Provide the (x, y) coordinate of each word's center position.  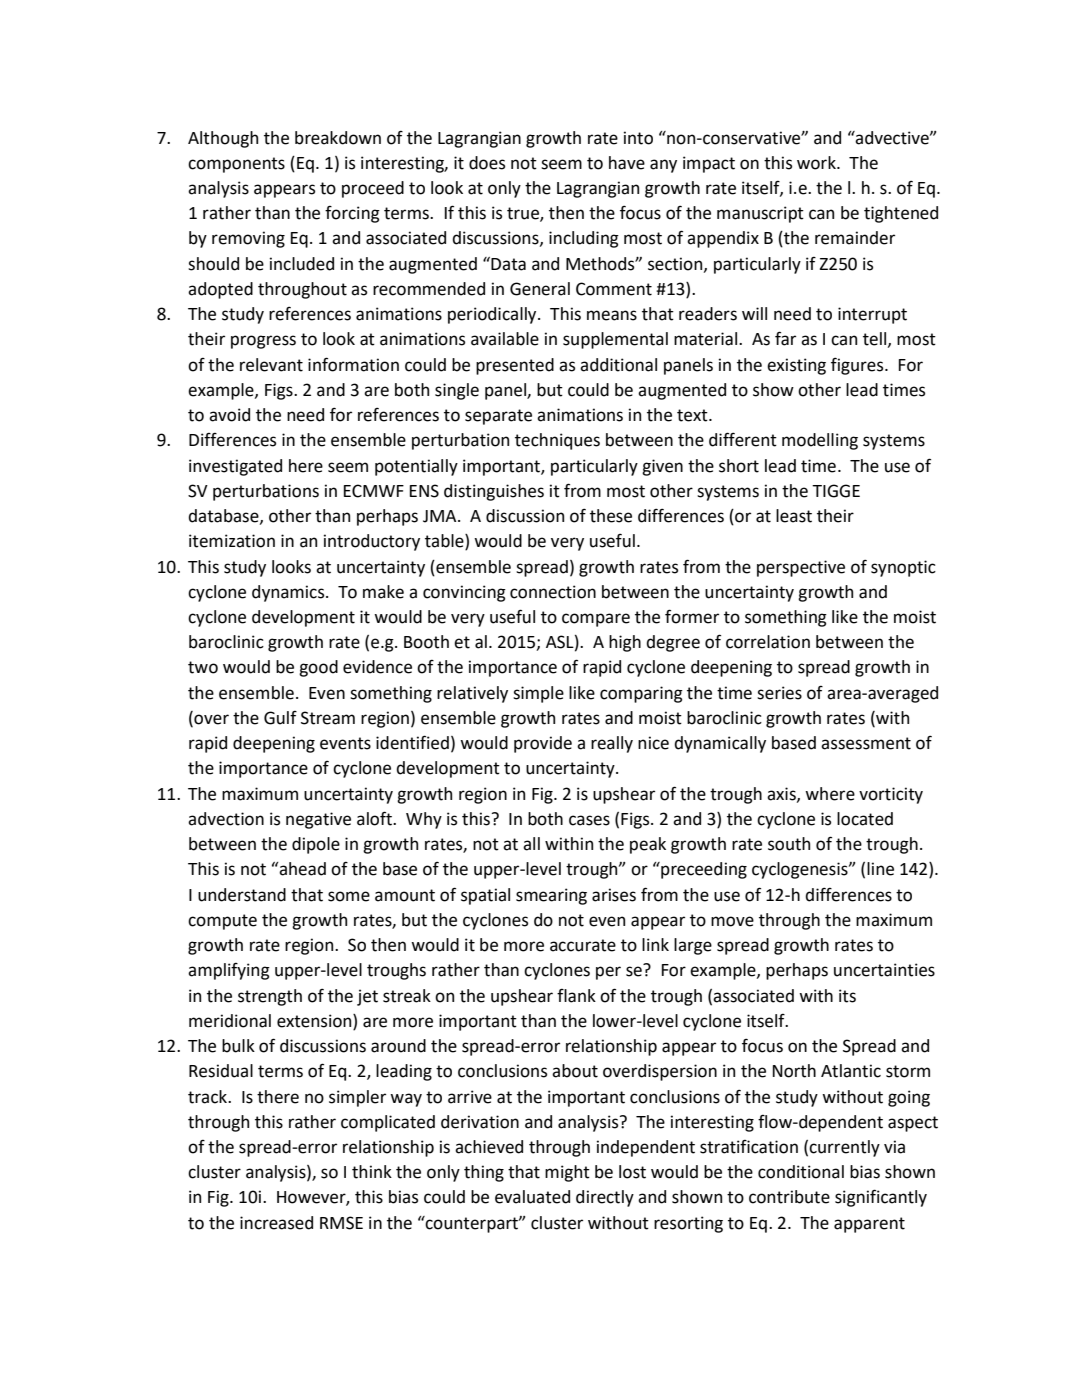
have (627, 163)
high (625, 643)
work (817, 163)
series (779, 693)
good (318, 668)
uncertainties (884, 970)
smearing (551, 896)
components (236, 165)
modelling (820, 441)
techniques (557, 441)
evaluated (532, 1197)
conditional (801, 1172)
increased (276, 1223)
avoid (229, 415)
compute (222, 922)
